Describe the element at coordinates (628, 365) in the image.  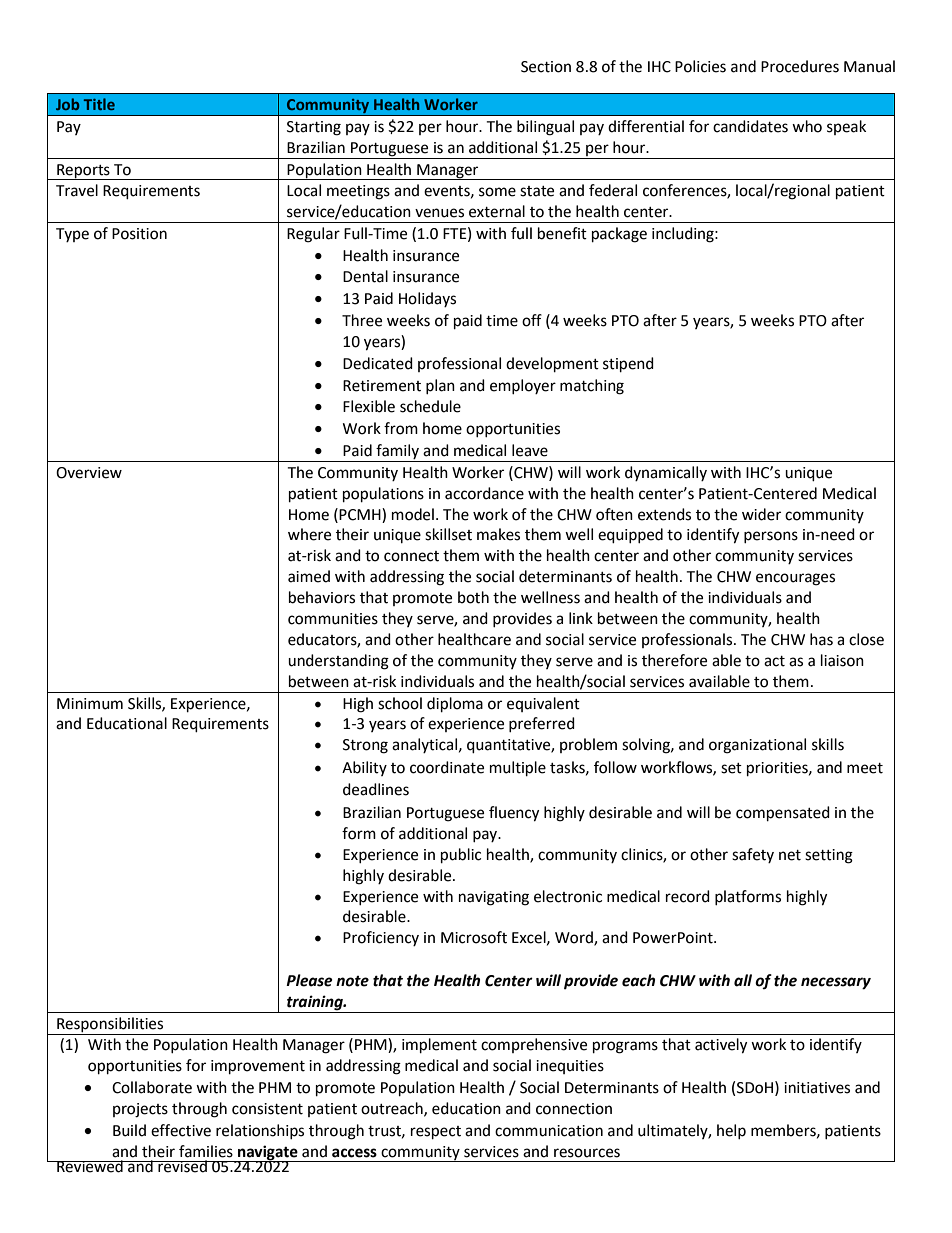
I see `stipend` at that location.
